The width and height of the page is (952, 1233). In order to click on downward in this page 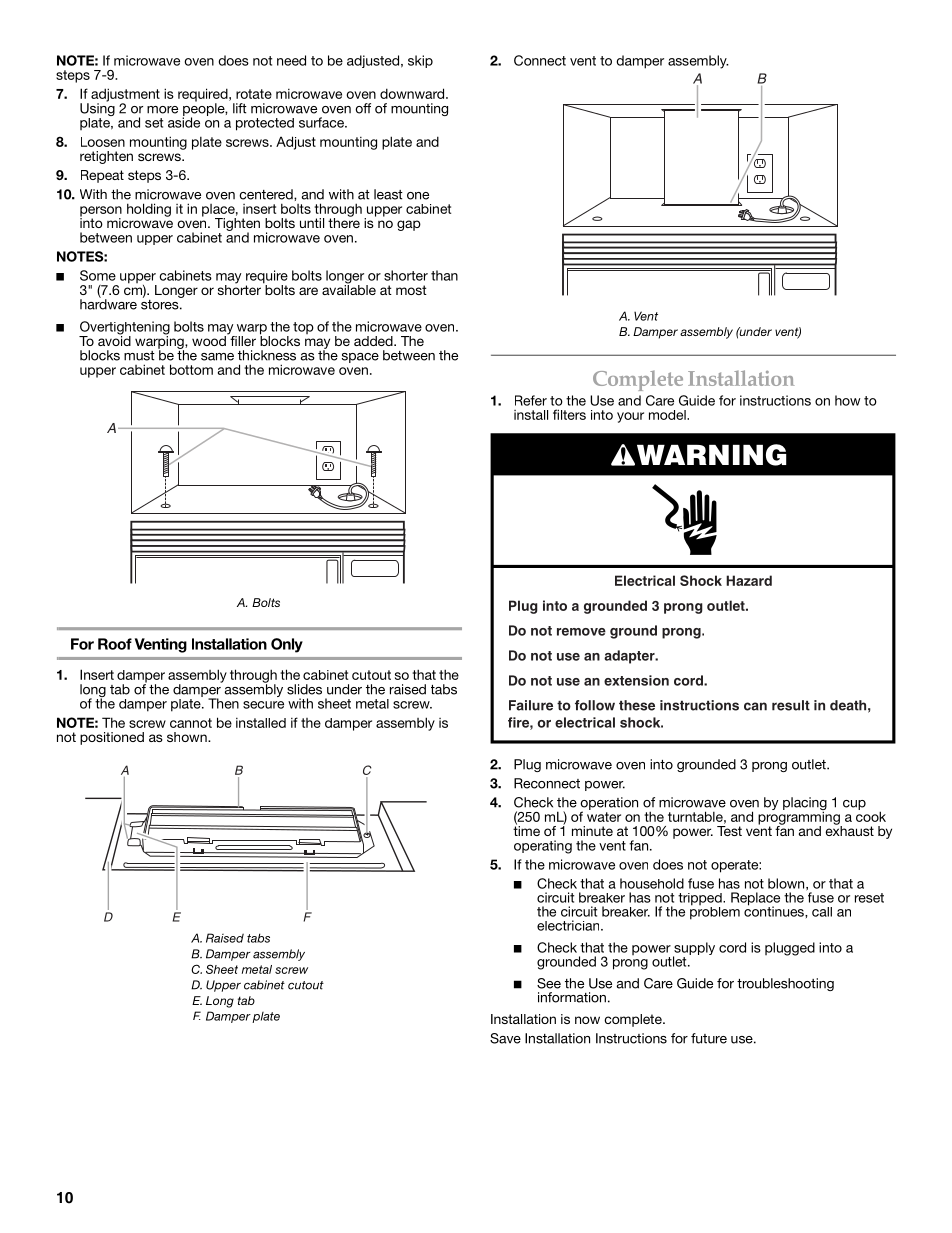, I will do `click(413, 93)`.
